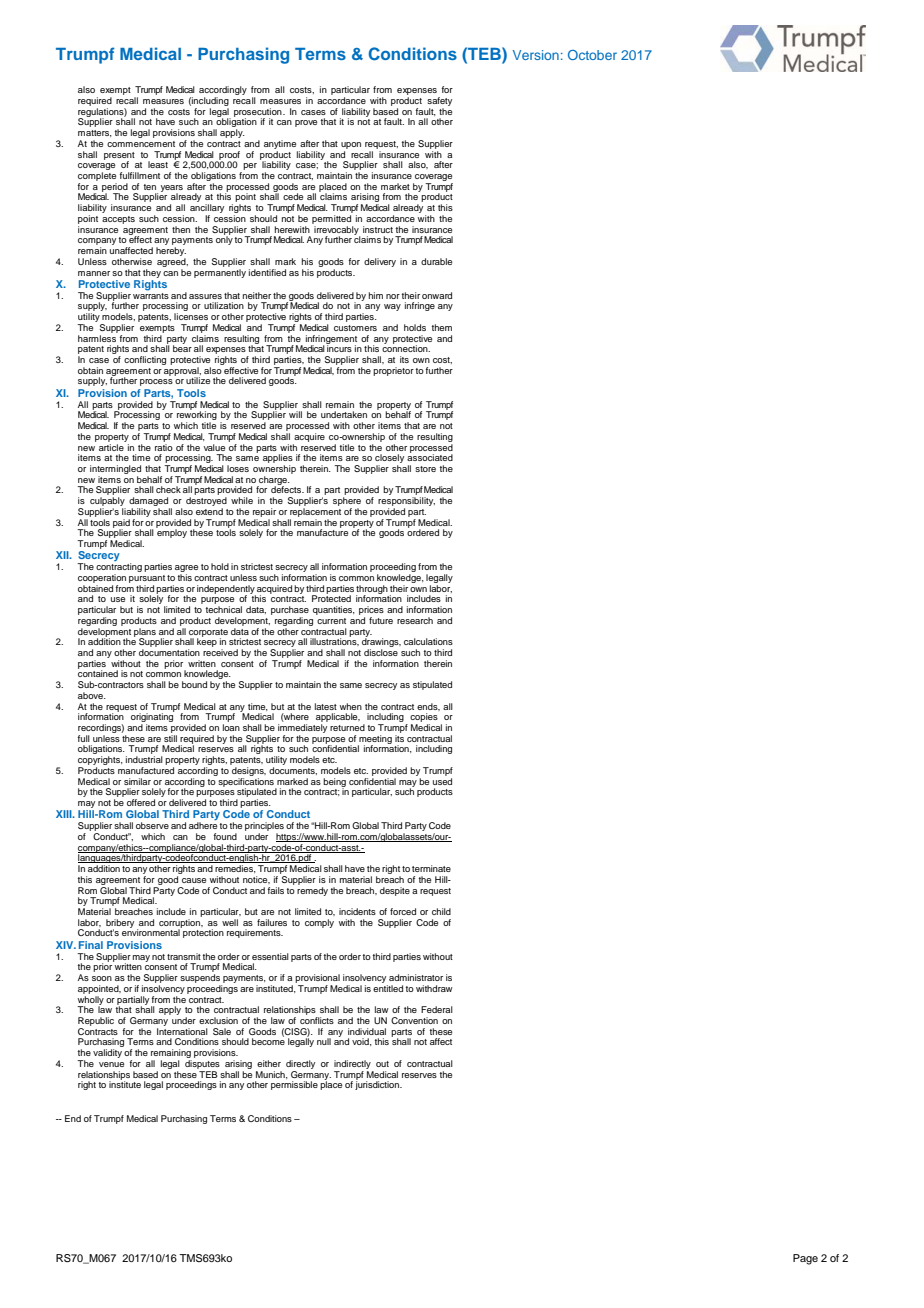  Describe the element at coordinates (439, 101) in the screenshot. I see `safety` at that location.
